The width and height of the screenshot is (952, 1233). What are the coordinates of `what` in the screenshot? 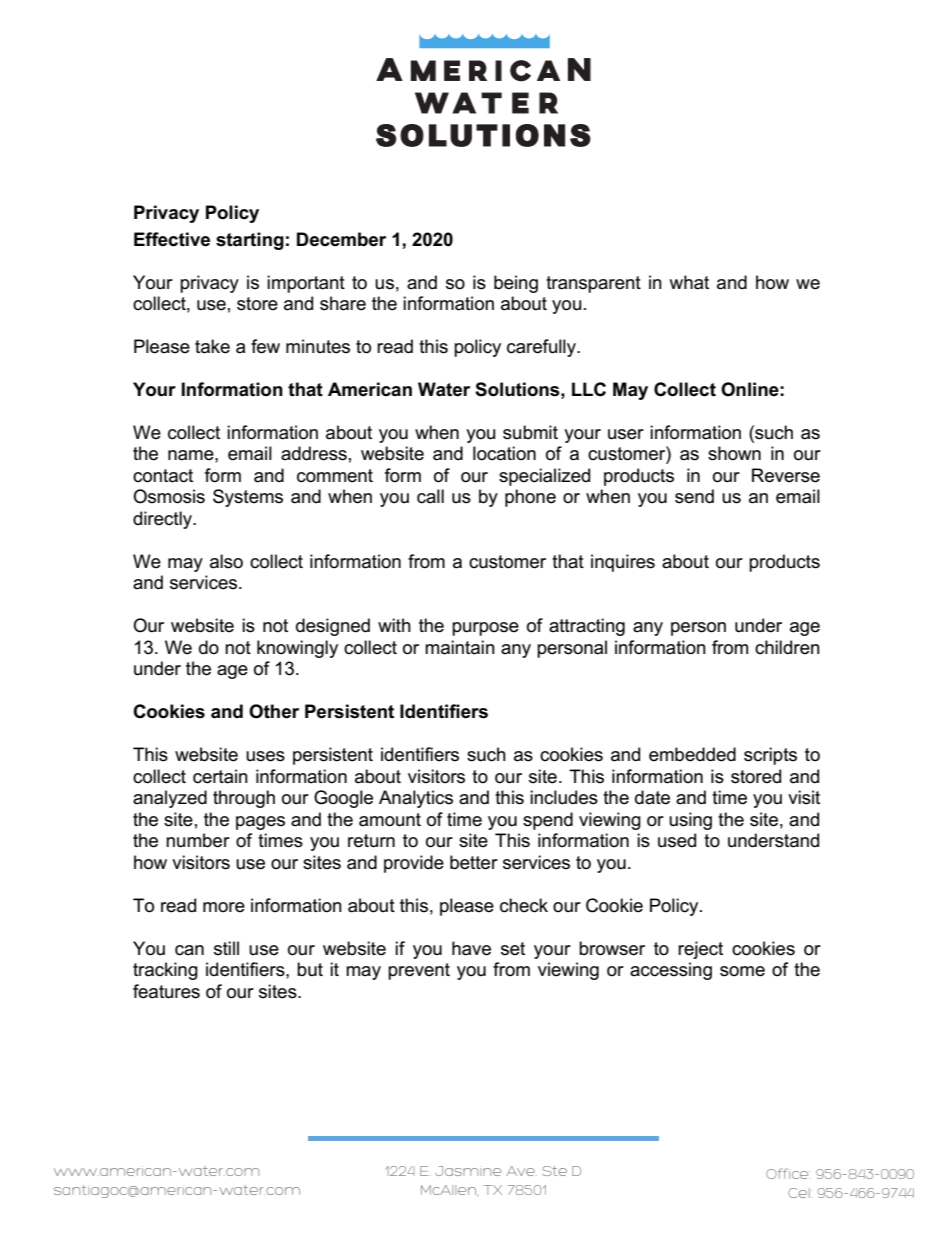 It's located at (689, 282).
